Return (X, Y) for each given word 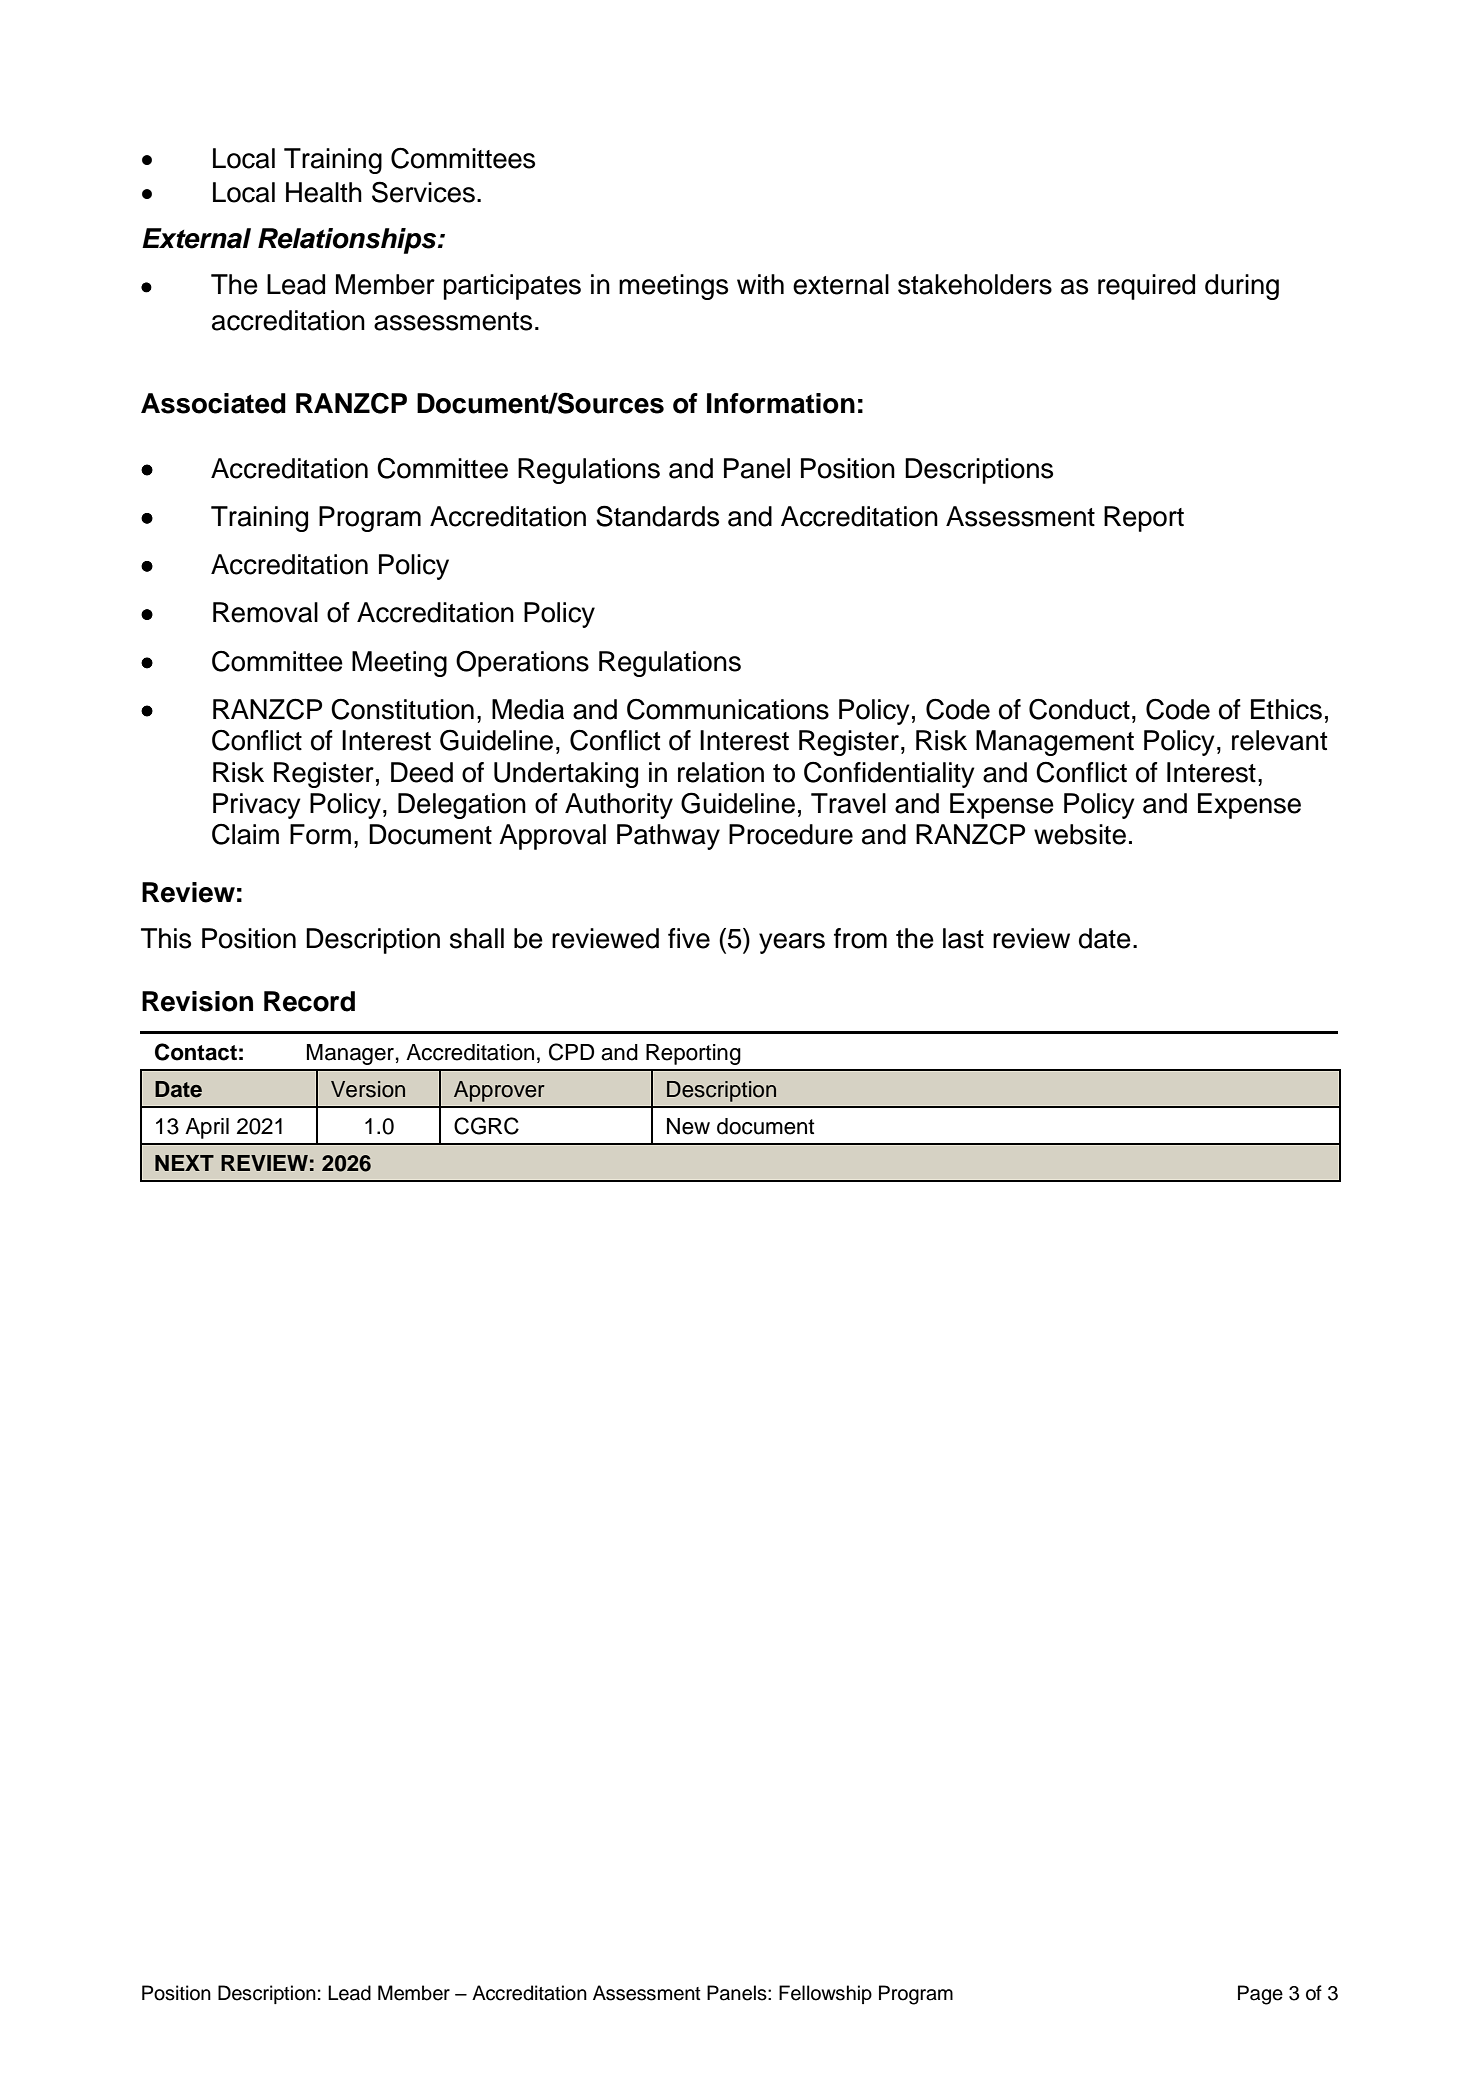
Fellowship (825, 1994)
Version (368, 1089)
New (688, 1126)
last (963, 938)
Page (1260, 1995)
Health (324, 192)
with (760, 284)
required (1146, 287)
